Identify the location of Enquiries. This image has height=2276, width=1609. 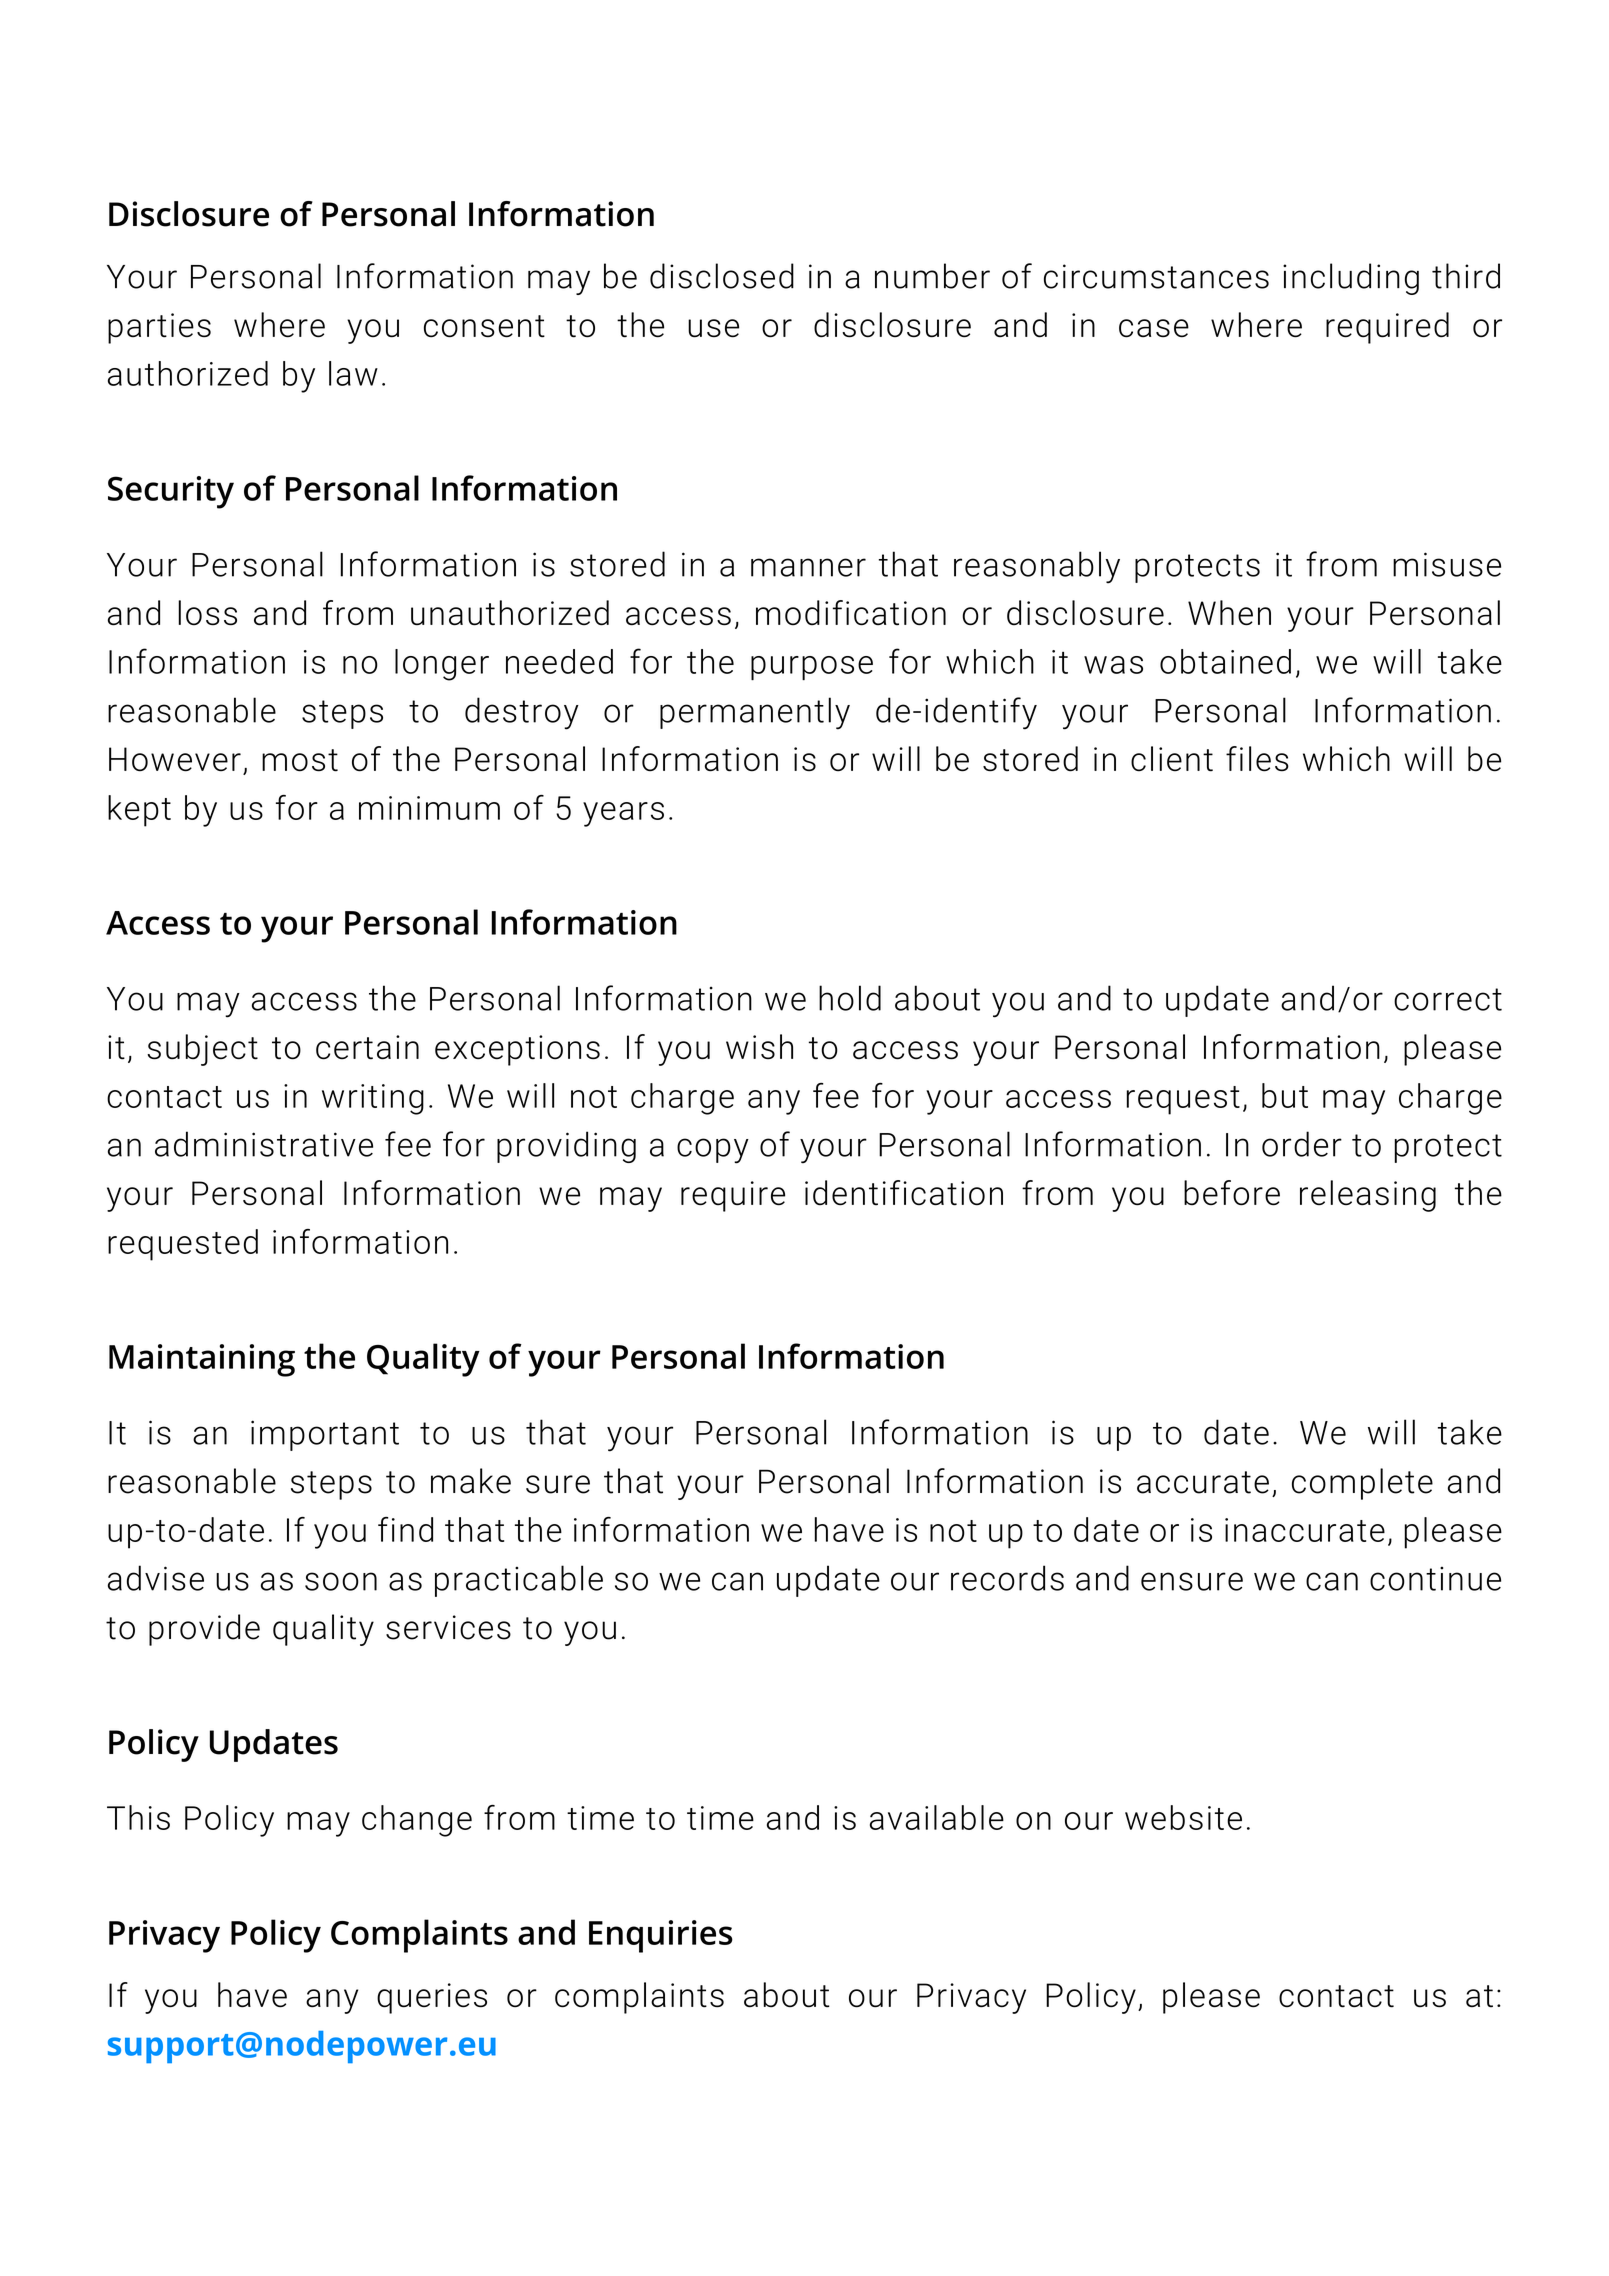
(661, 1936).
